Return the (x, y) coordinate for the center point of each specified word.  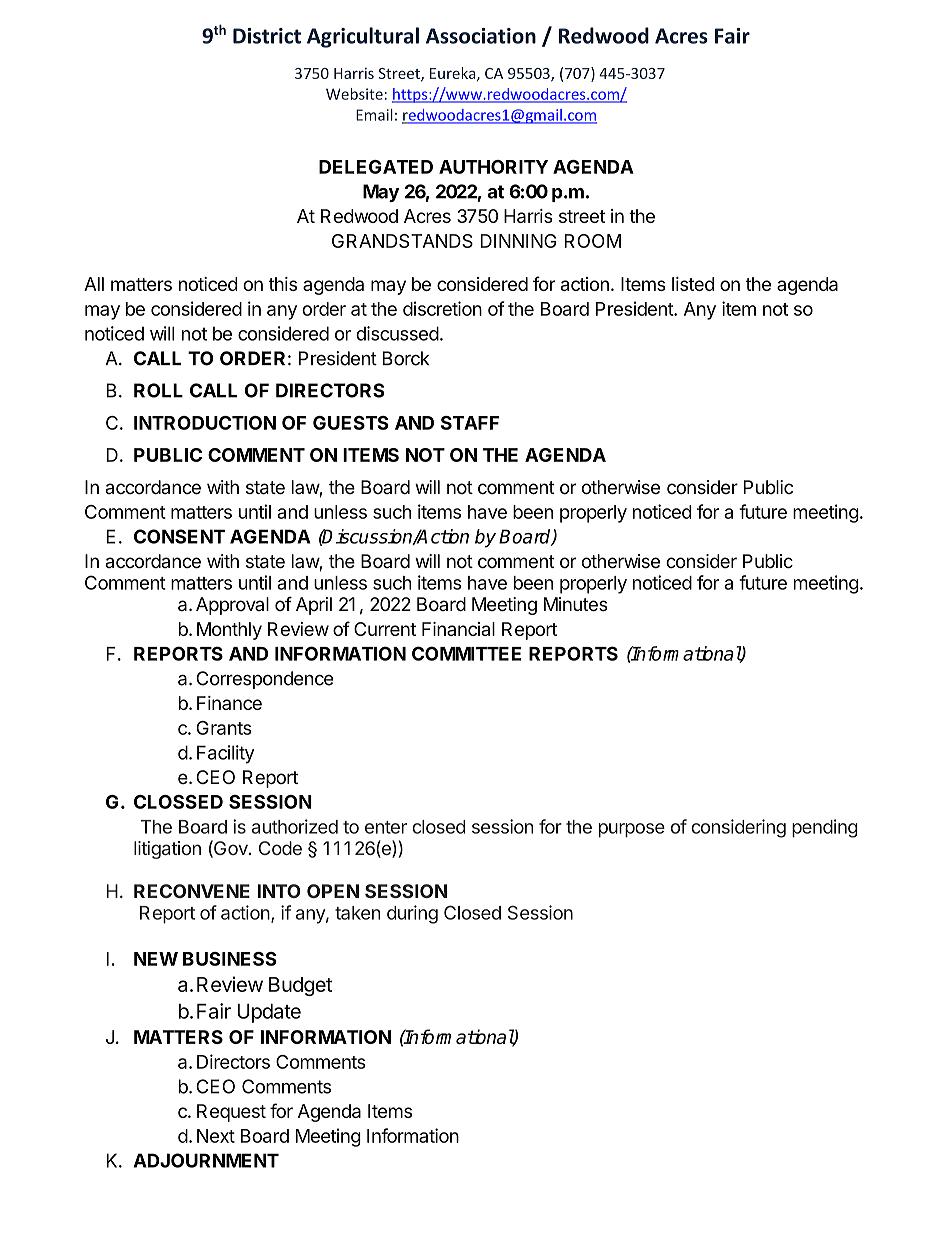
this (282, 284)
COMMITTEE (466, 653)
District (267, 36)
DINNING (518, 241)
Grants (224, 728)
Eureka (454, 74)
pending (825, 828)
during (412, 914)
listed (693, 284)
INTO (279, 891)
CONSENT (179, 536)
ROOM (592, 241)
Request (231, 1113)
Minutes (576, 604)
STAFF (470, 423)
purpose (632, 830)
